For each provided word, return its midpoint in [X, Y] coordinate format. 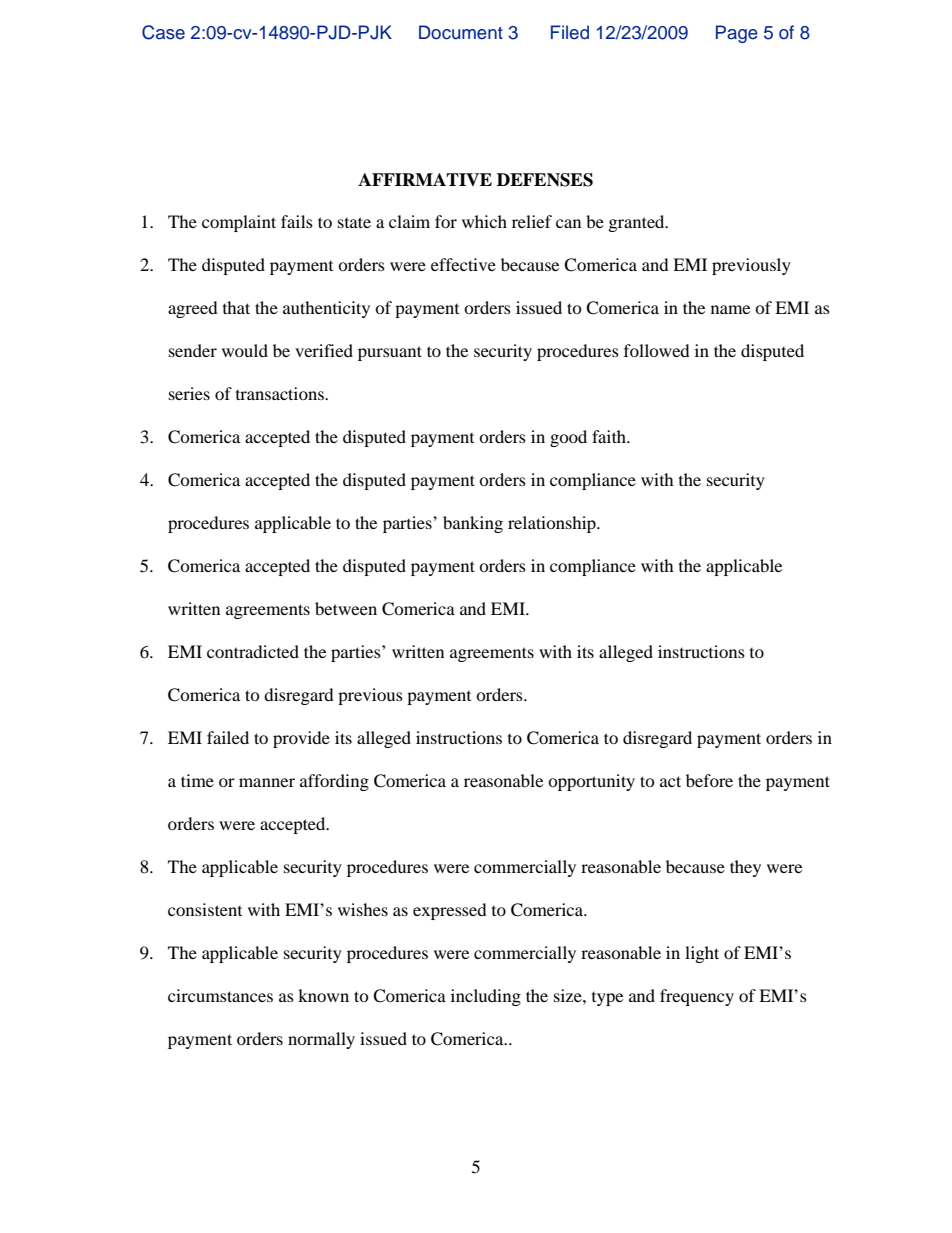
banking [473, 524]
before [709, 780]
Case [163, 32]
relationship [553, 524]
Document [461, 32]
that [236, 307]
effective [463, 264]
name [730, 309]
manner [267, 782]
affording [334, 782]
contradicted [253, 651]
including [486, 997]
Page [737, 34]
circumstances [220, 995]
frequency [697, 997]
